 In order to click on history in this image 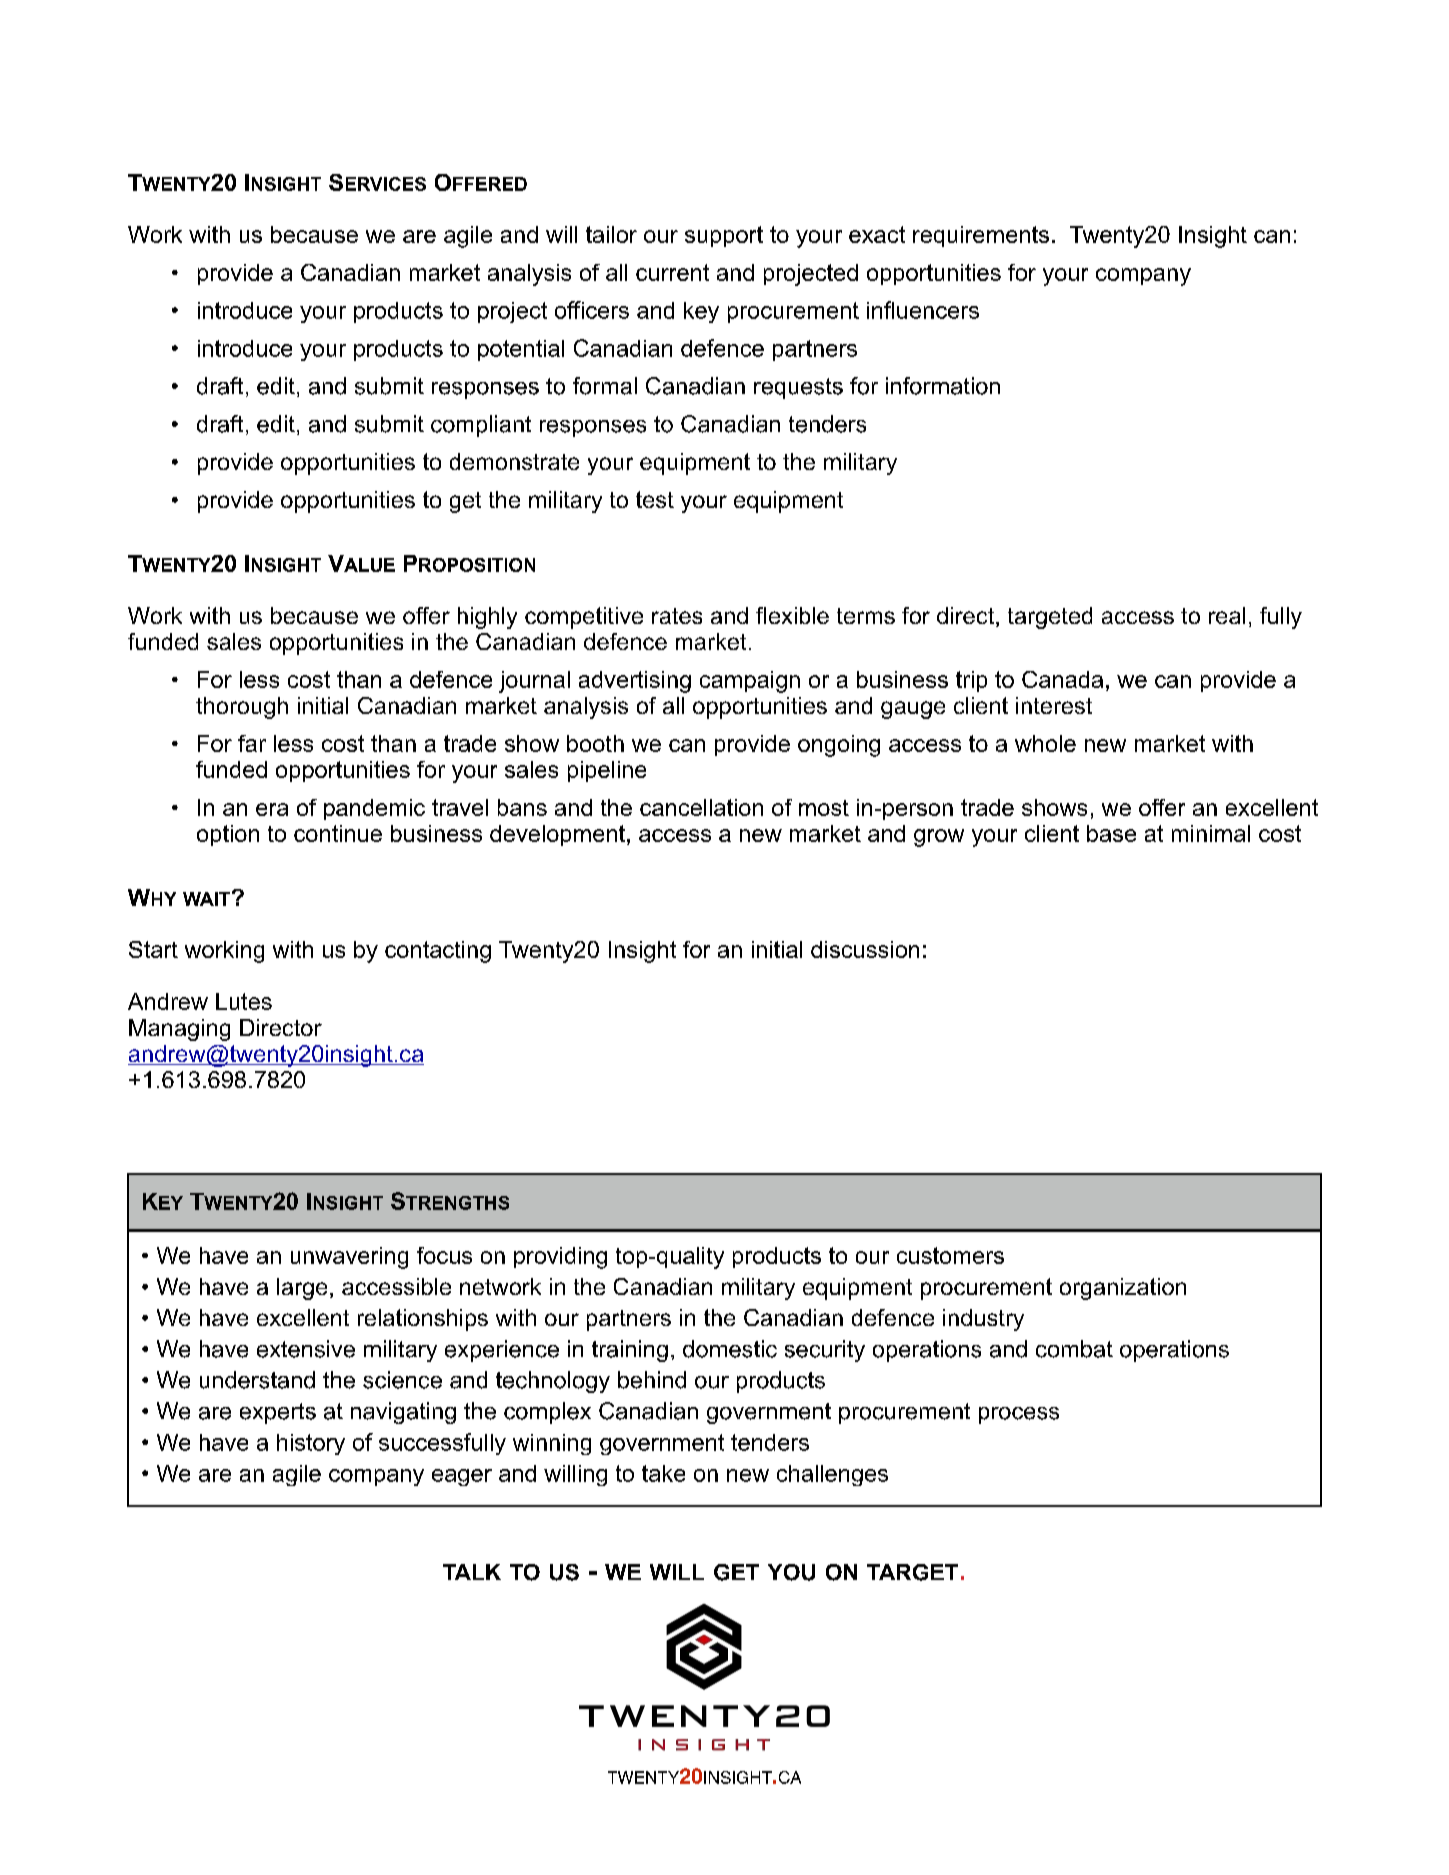, I will do `click(311, 1444)`.
